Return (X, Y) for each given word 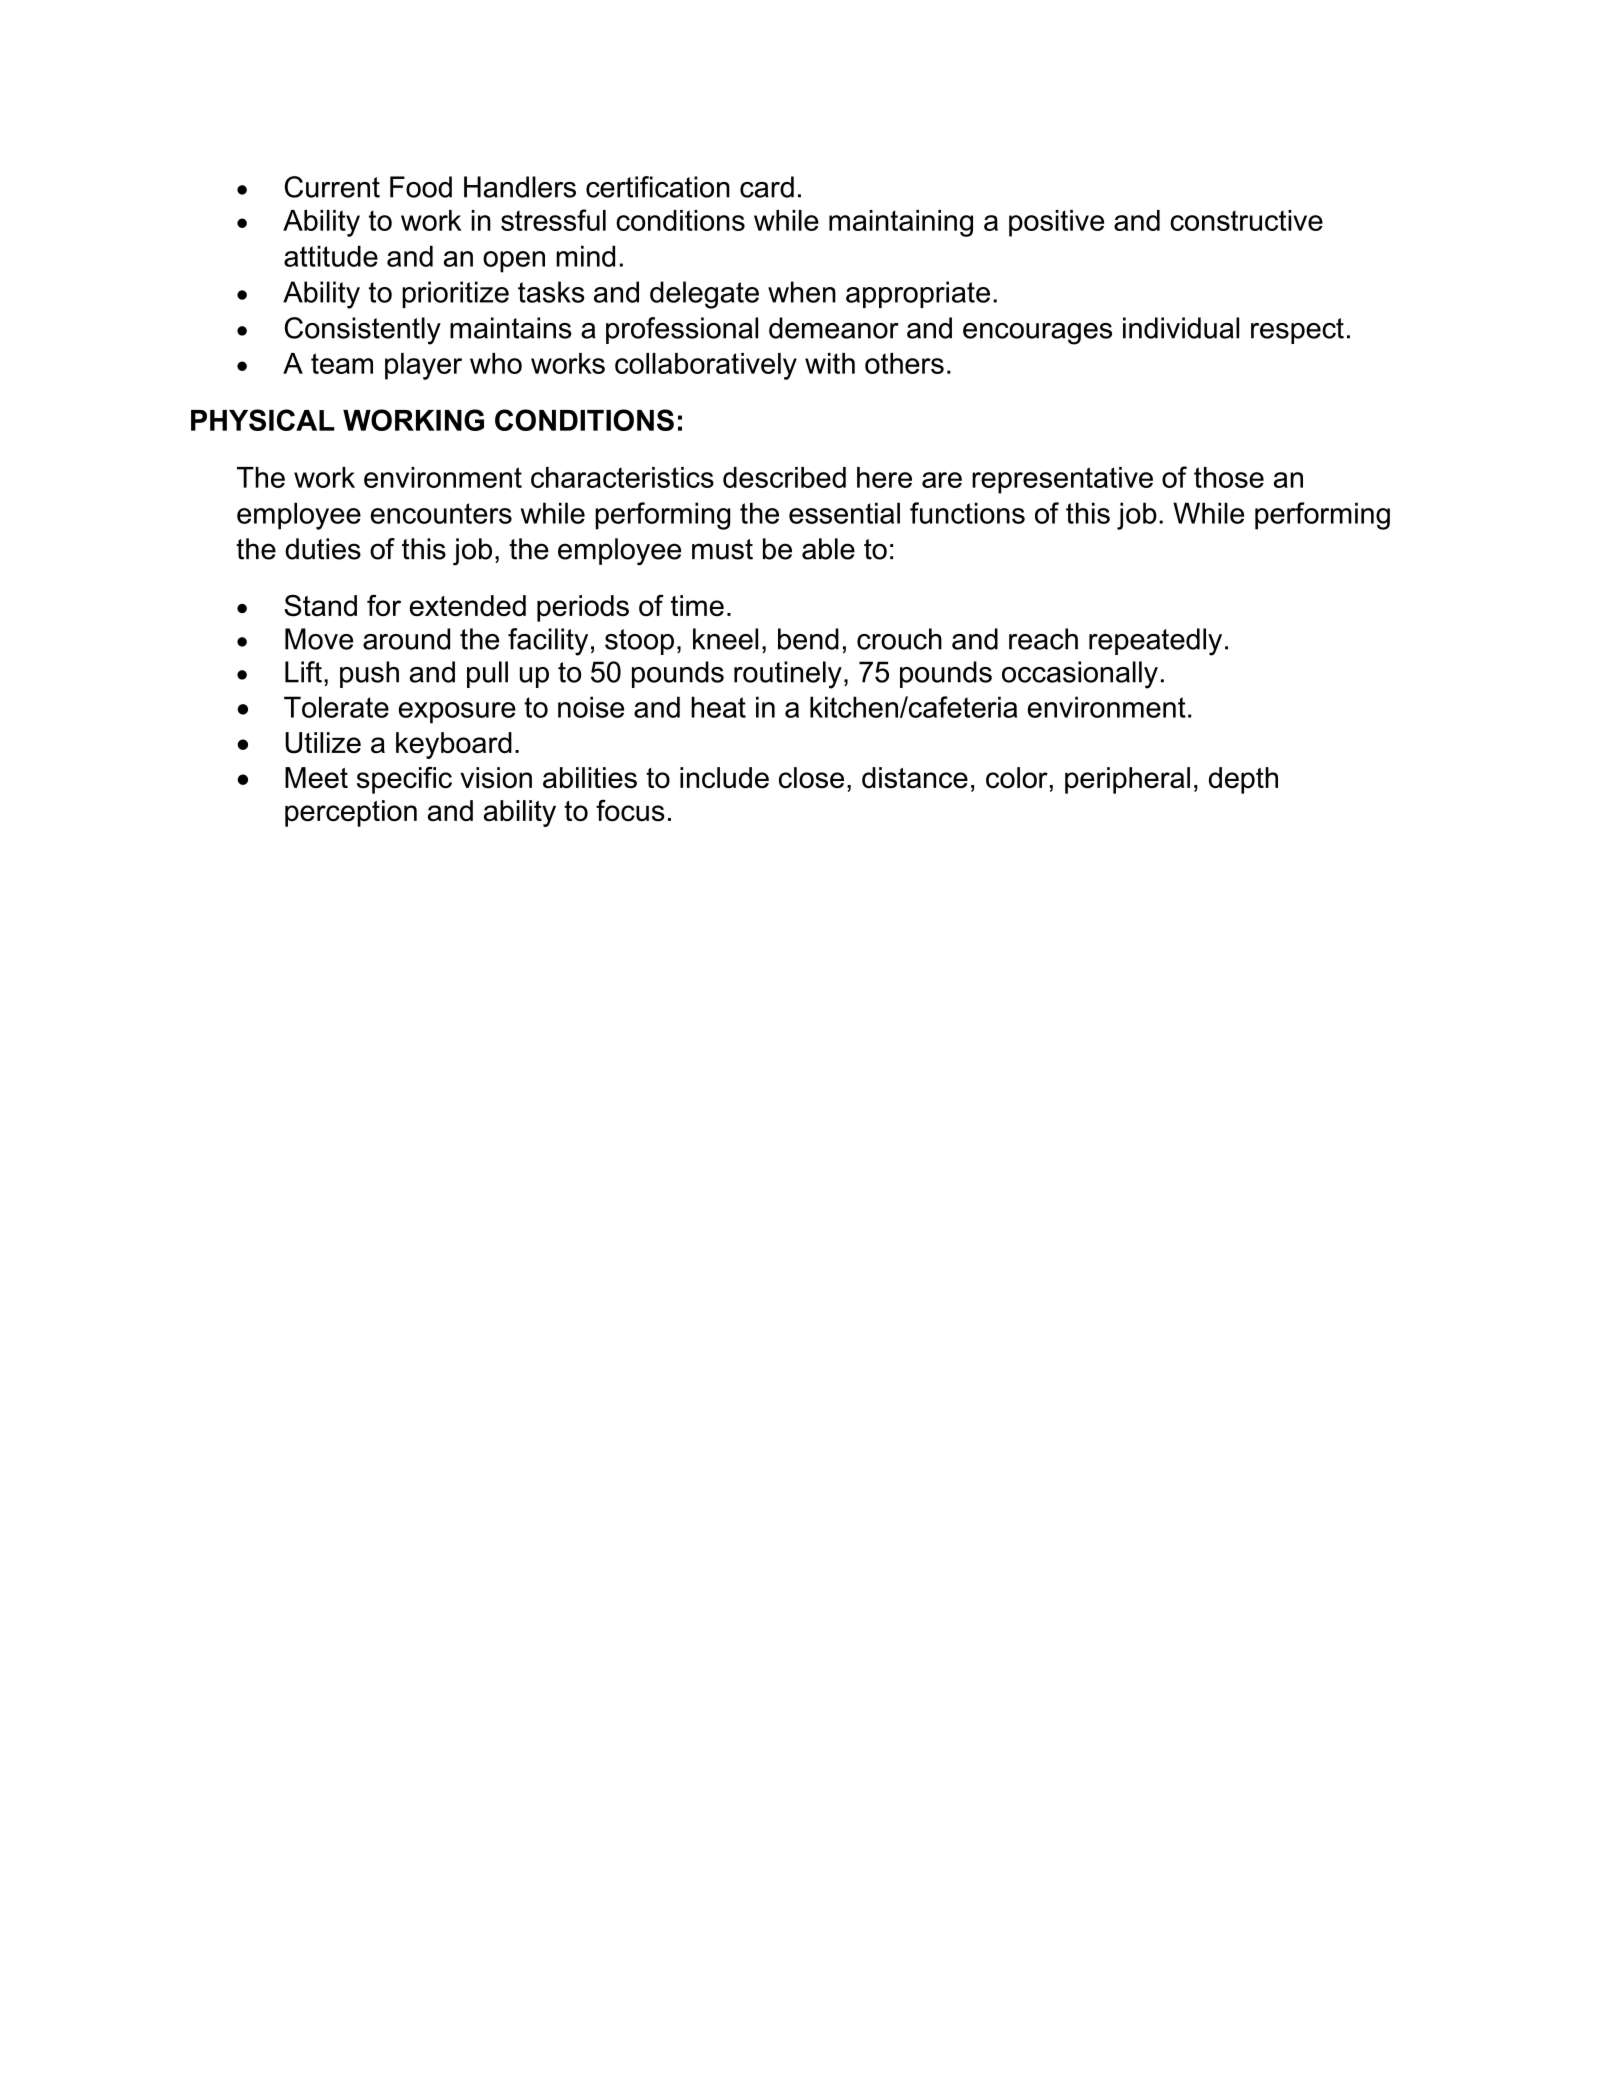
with (830, 363)
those (1229, 477)
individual (1181, 328)
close (811, 778)
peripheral (1127, 780)
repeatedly (1155, 642)
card (767, 187)
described (784, 477)
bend (808, 639)
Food (421, 187)
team (342, 363)
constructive (1246, 220)
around (406, 639)
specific (404, 780)
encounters (441, 513)
